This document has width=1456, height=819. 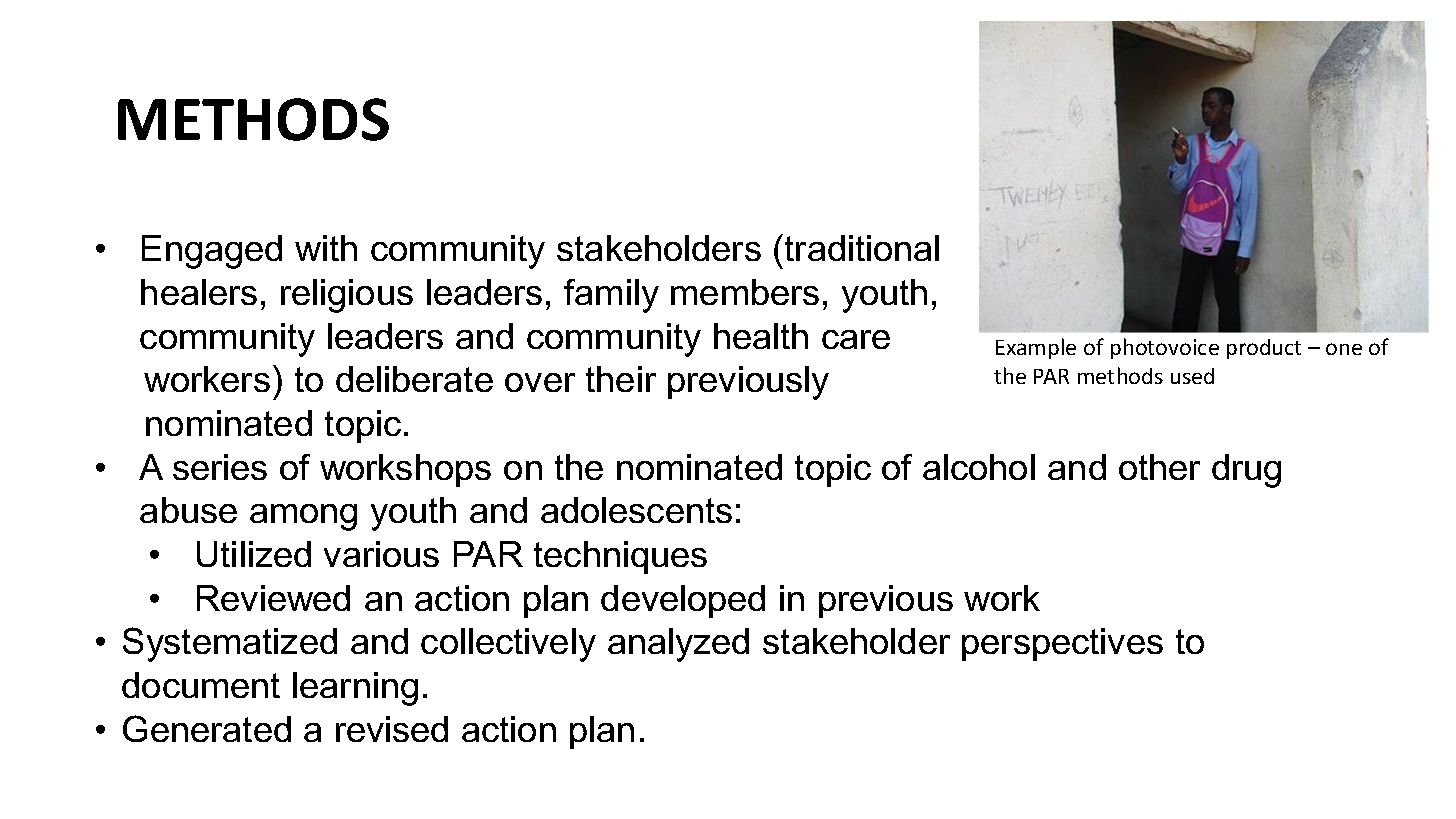 What do you see at coordinates (1062, 644) in the document?
I see `perspectives` at bounding box center [1062, 644].
